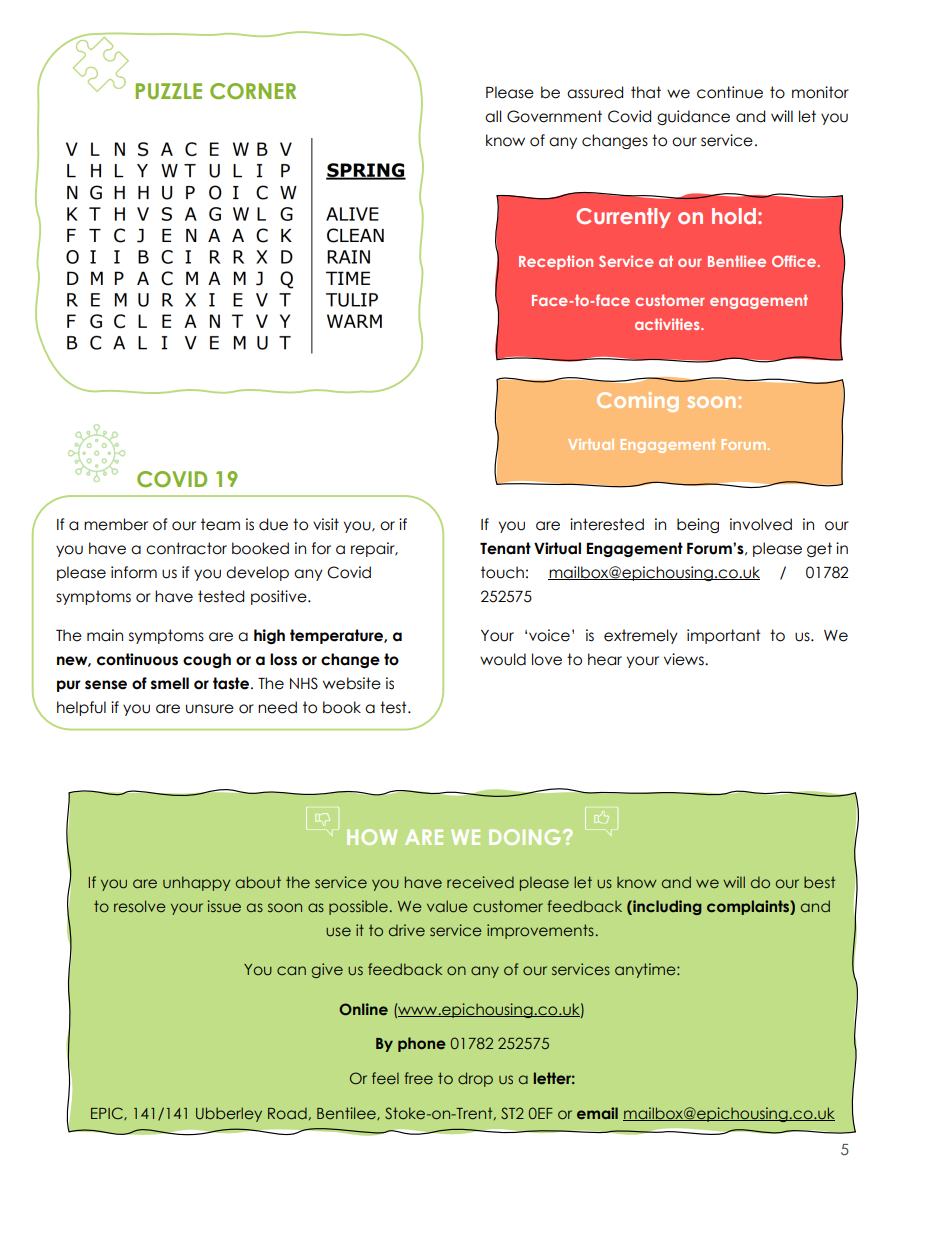 Image resolution: width=952 pixels, height=1233 pixels. What do you see at coordinates (372, 837) in the document?
I see `HOW` at bounding box center [372, 837].
